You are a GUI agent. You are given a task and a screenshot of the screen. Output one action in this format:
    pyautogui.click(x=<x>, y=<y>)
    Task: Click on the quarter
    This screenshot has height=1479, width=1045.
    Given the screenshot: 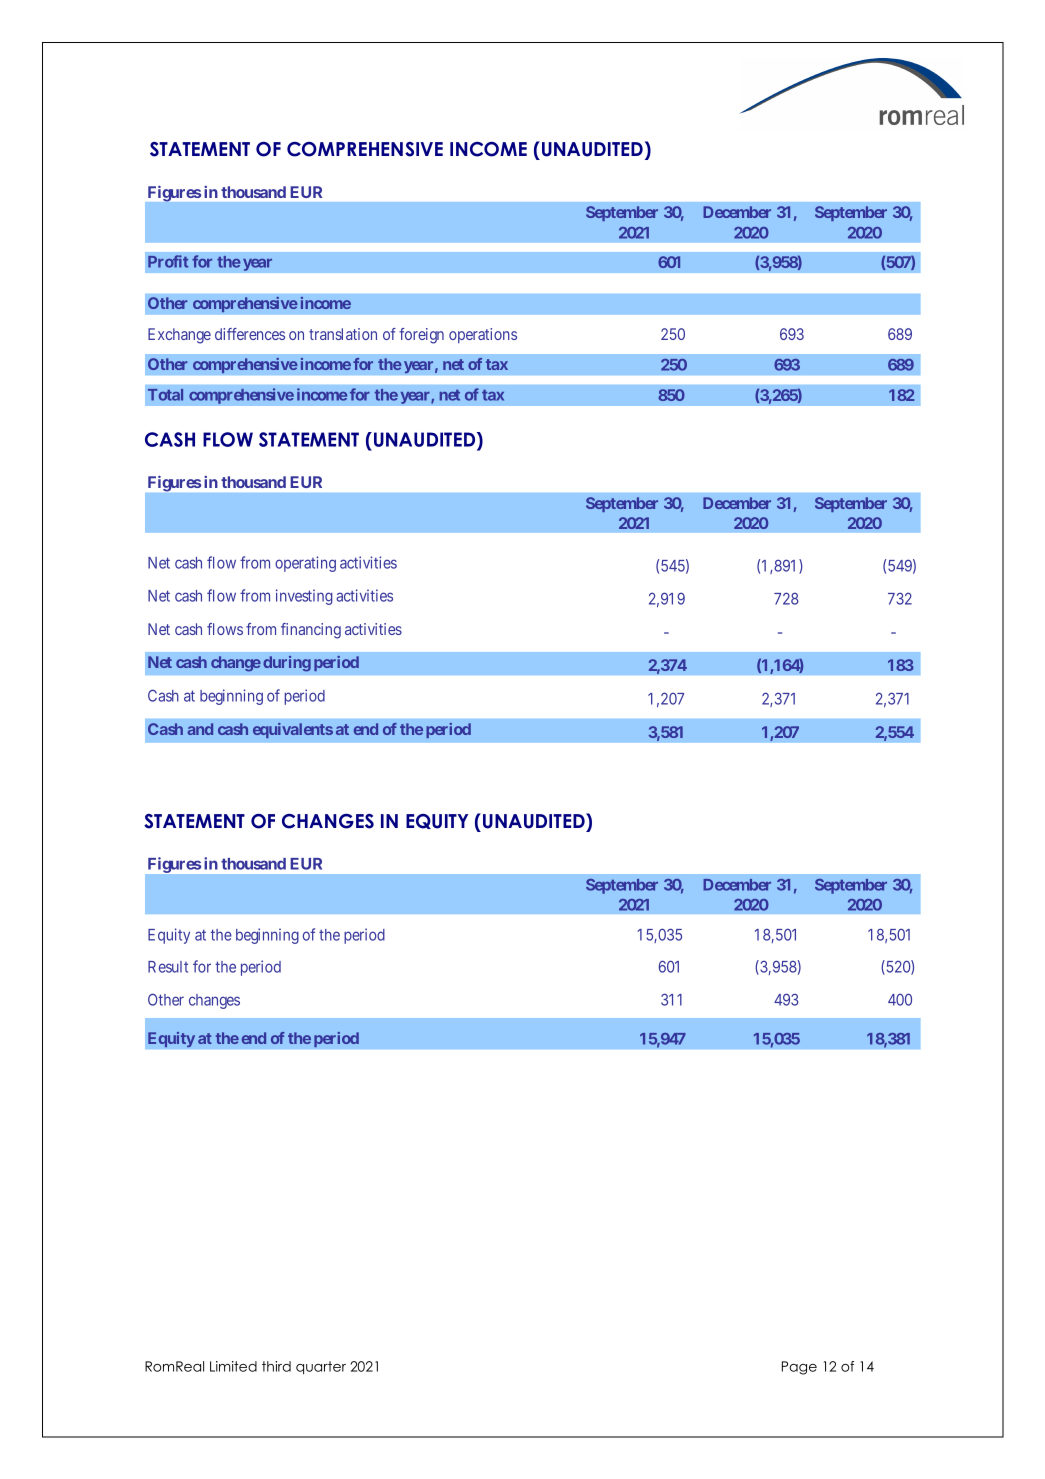 What is the action you would take?
    pyautogui.click(x=321, y=1367)
